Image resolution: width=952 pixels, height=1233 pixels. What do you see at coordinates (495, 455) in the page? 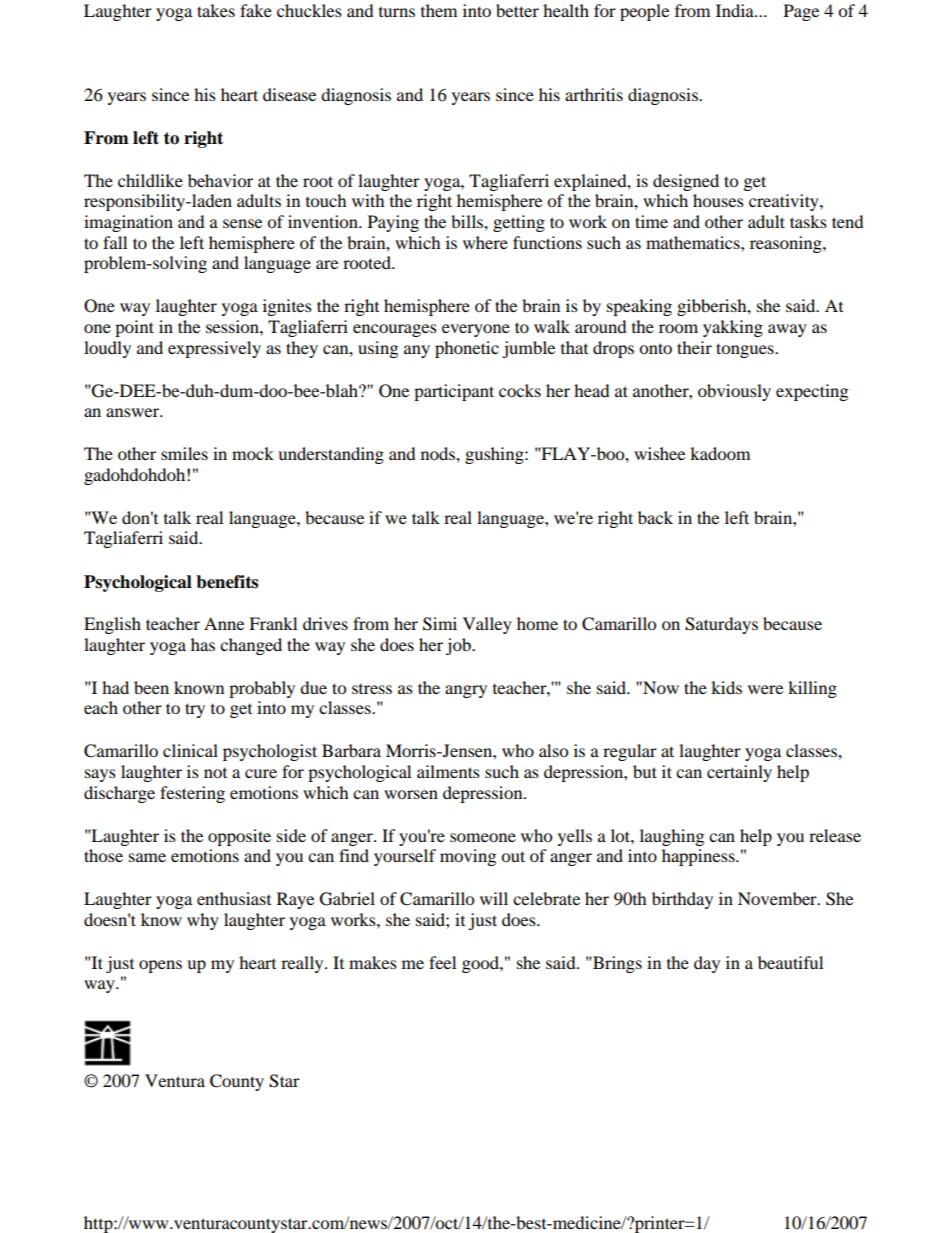
I see `gushing` at bounding box center [495, 455].
